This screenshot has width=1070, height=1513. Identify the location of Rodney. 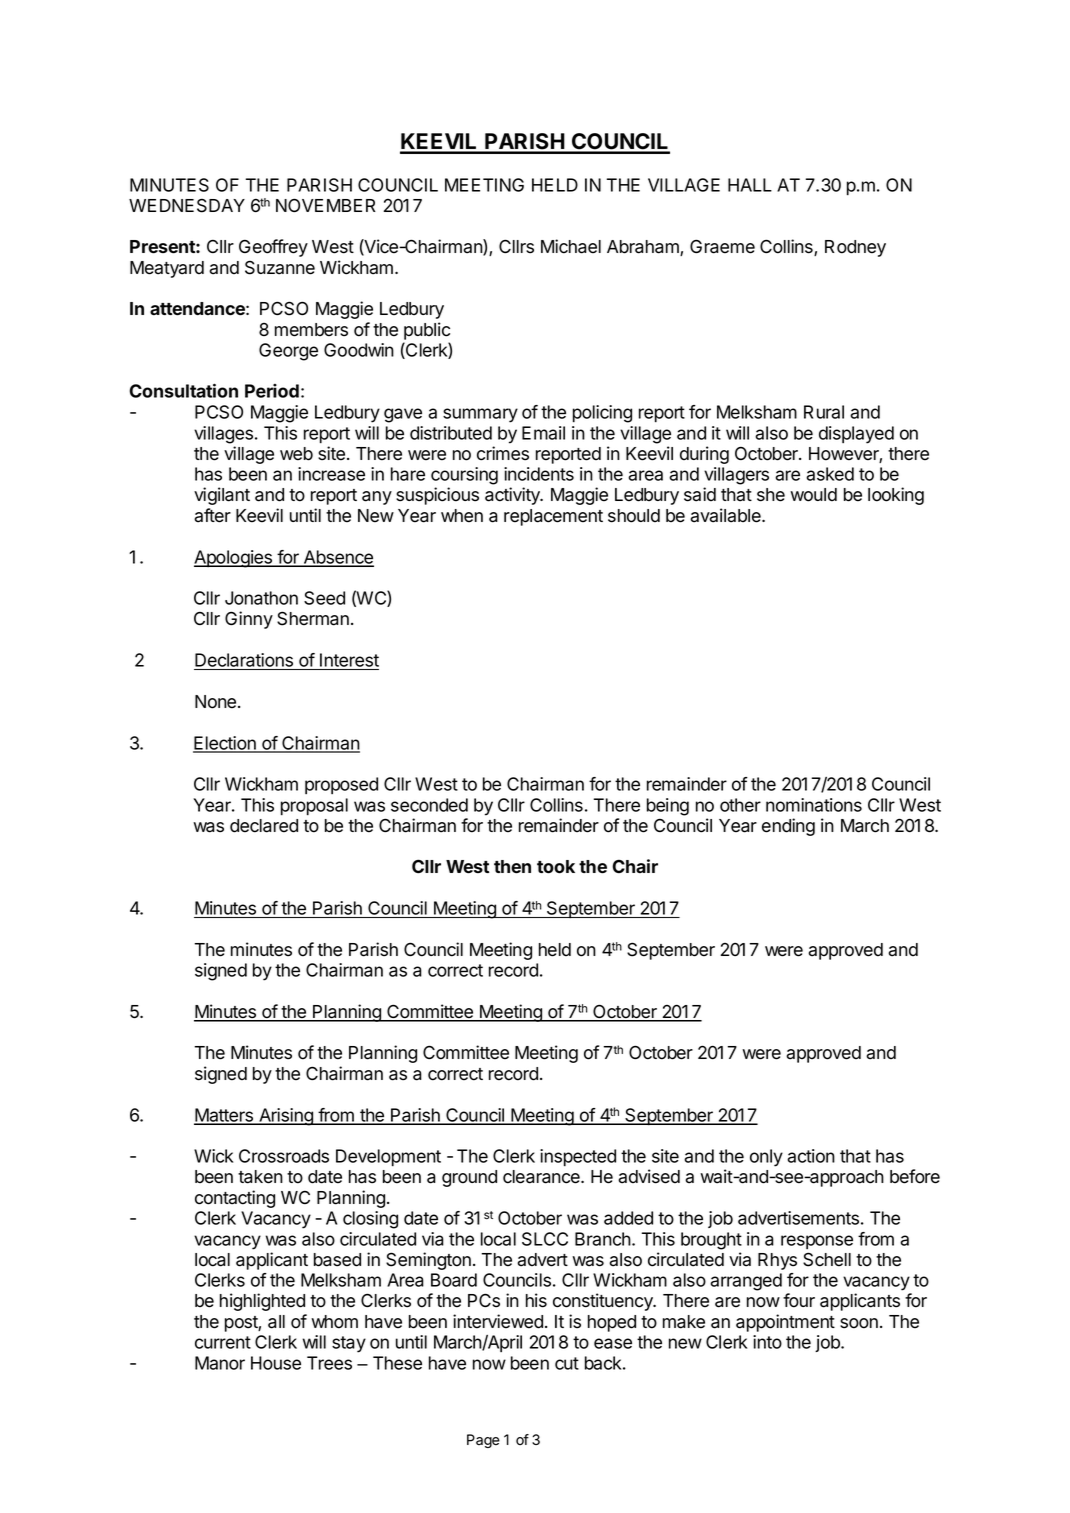
(855, 248).
